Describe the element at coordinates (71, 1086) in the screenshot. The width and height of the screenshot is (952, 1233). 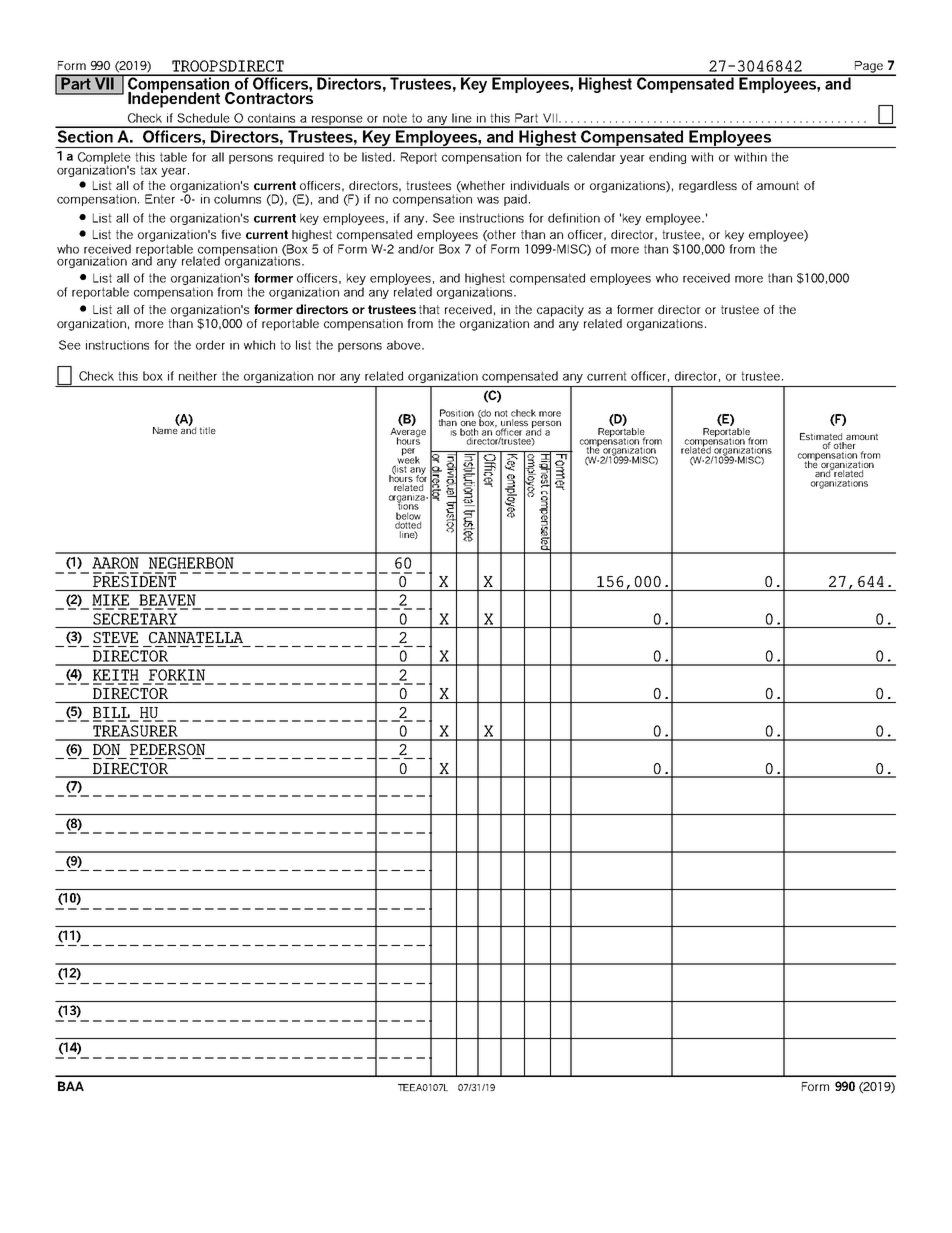
I see `BAA` at that location.
